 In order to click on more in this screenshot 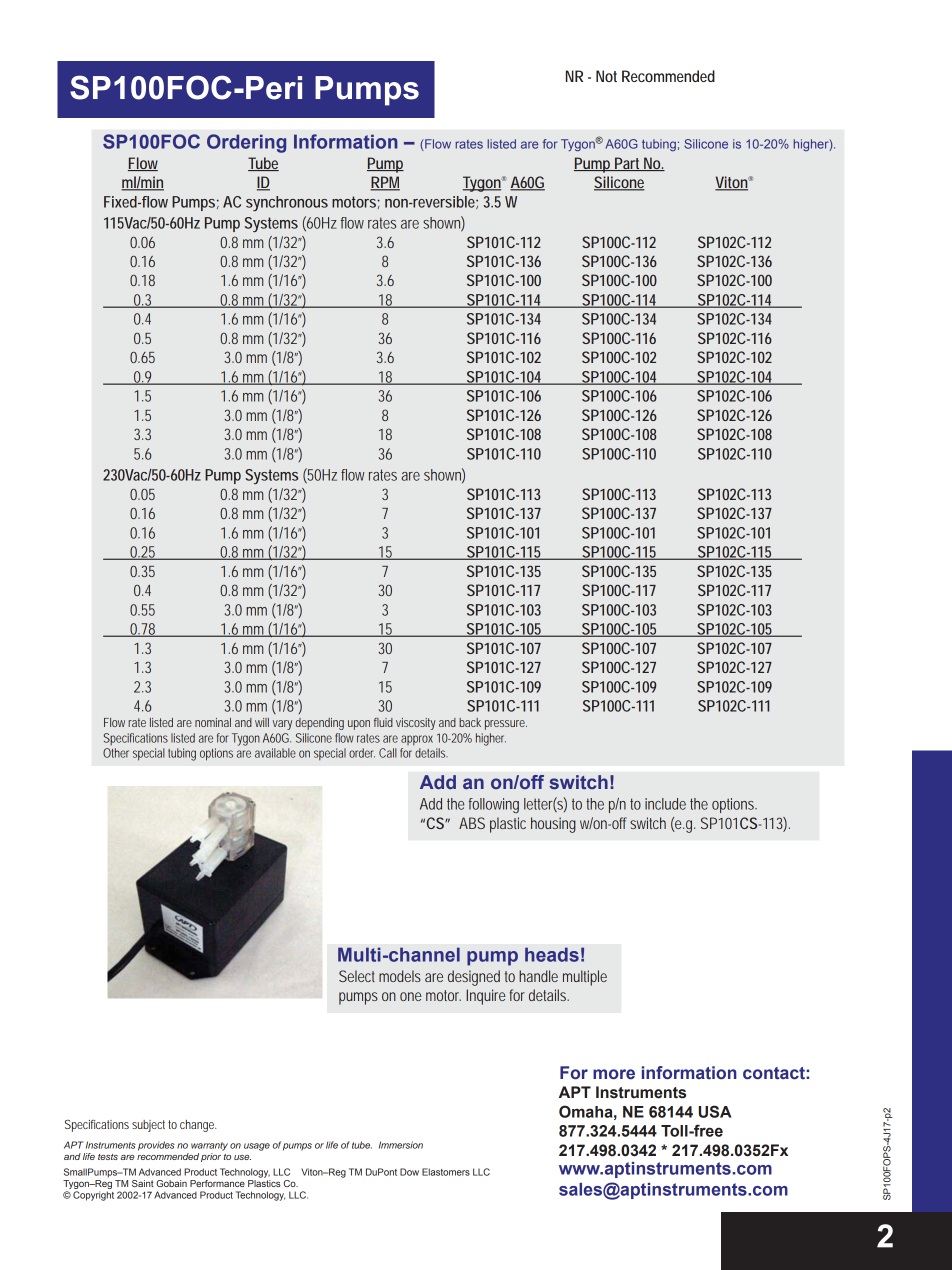, I will do `click(614, 1074)`.
